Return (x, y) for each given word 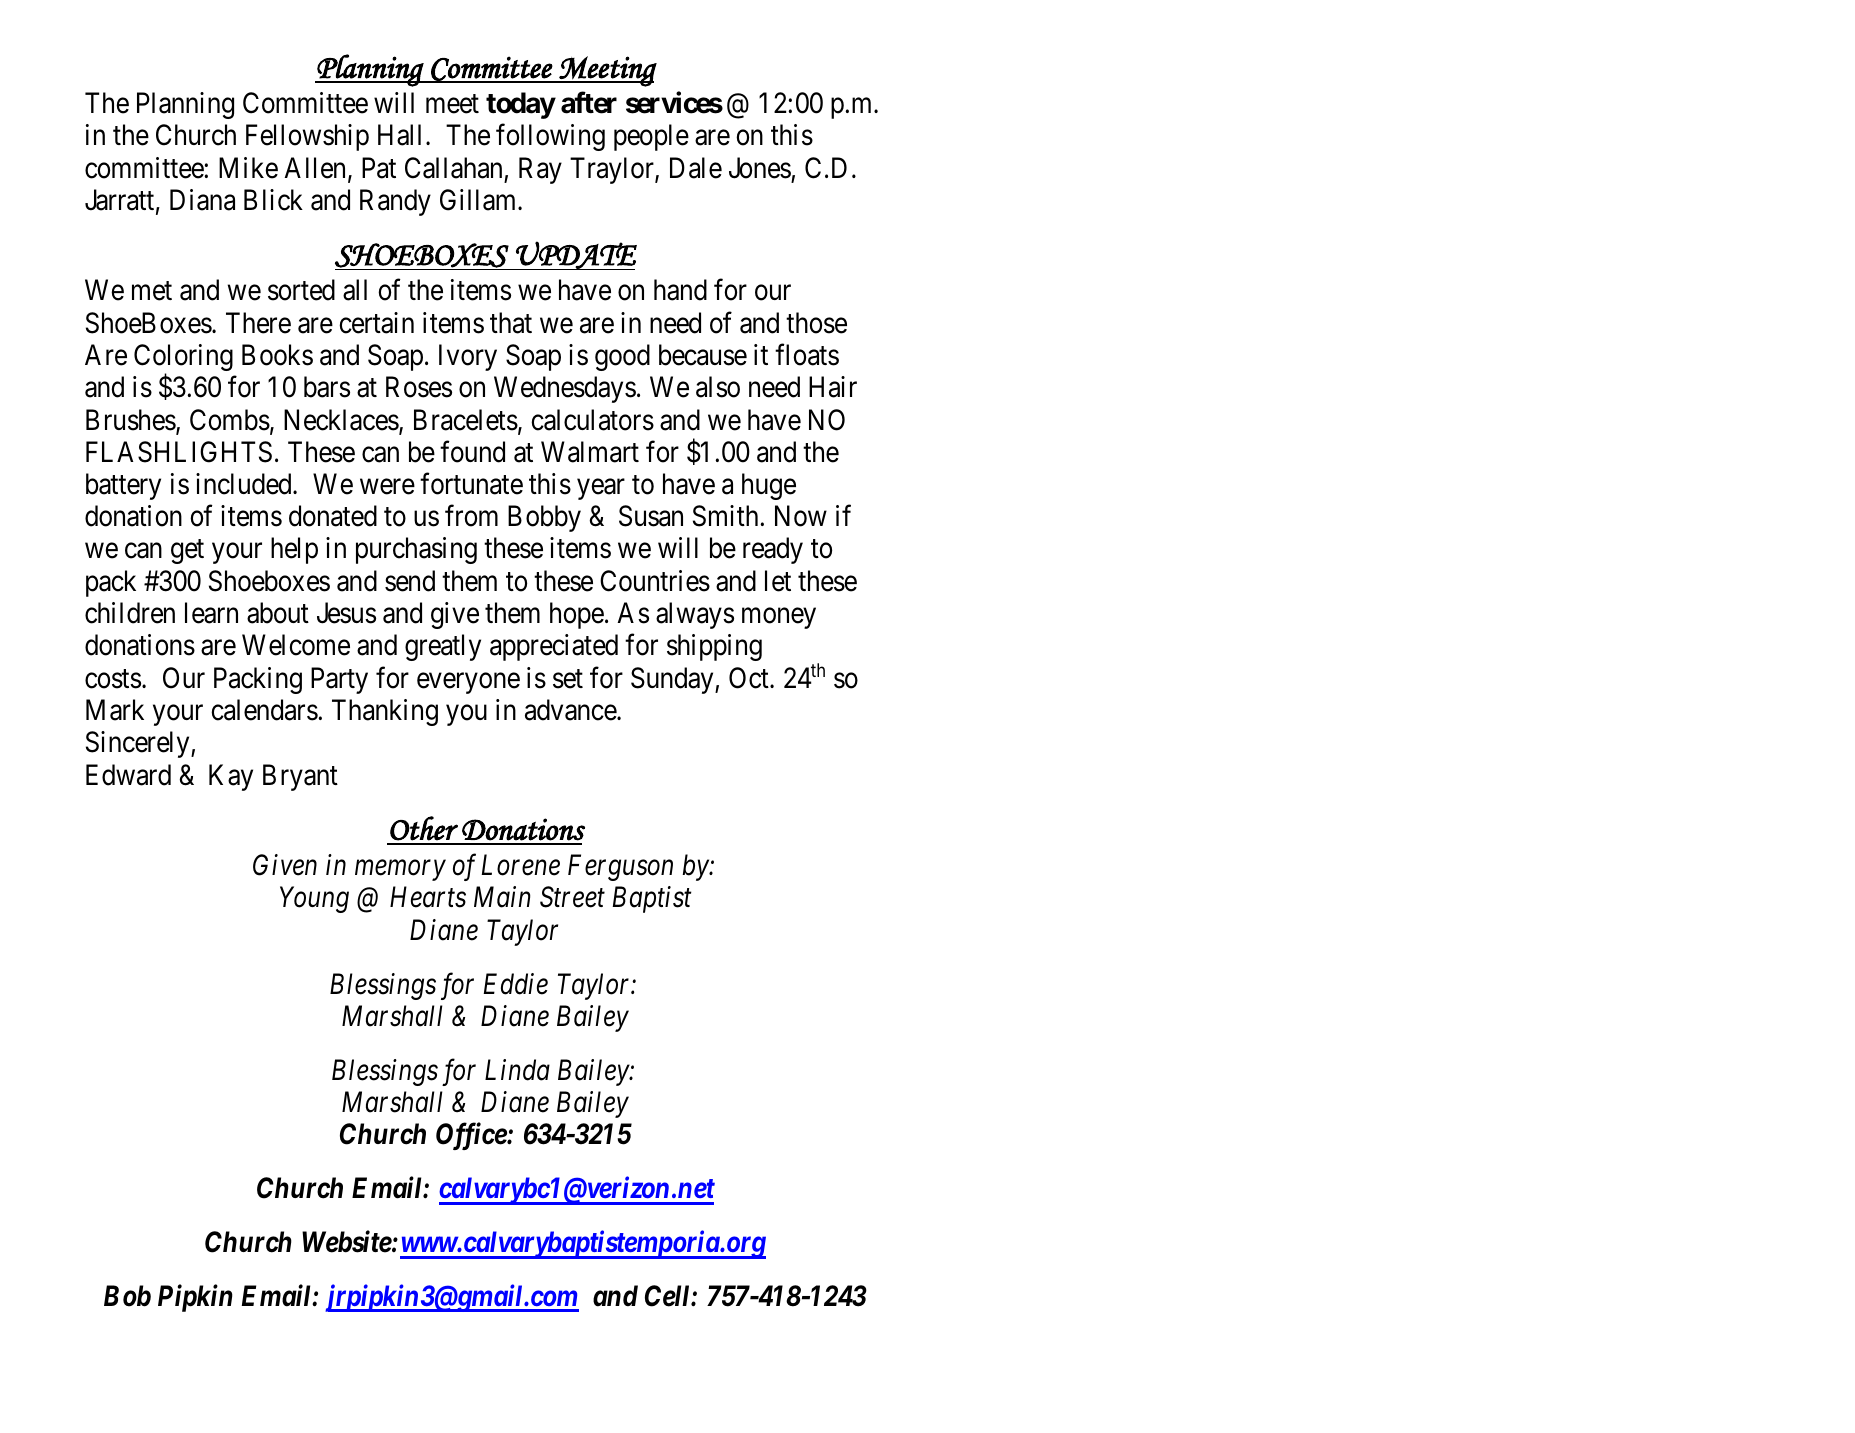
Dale (696, 168)
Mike (248, 168)
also (718, 387)
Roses (419, 387)
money (779, 618)
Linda (517, 1070)
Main (502, 897)
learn (211, 613)
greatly (443, 647)
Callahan (453, 168)
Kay (231, 777)
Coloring (183, 359)
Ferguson (620, 868)
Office (472, 1136)
